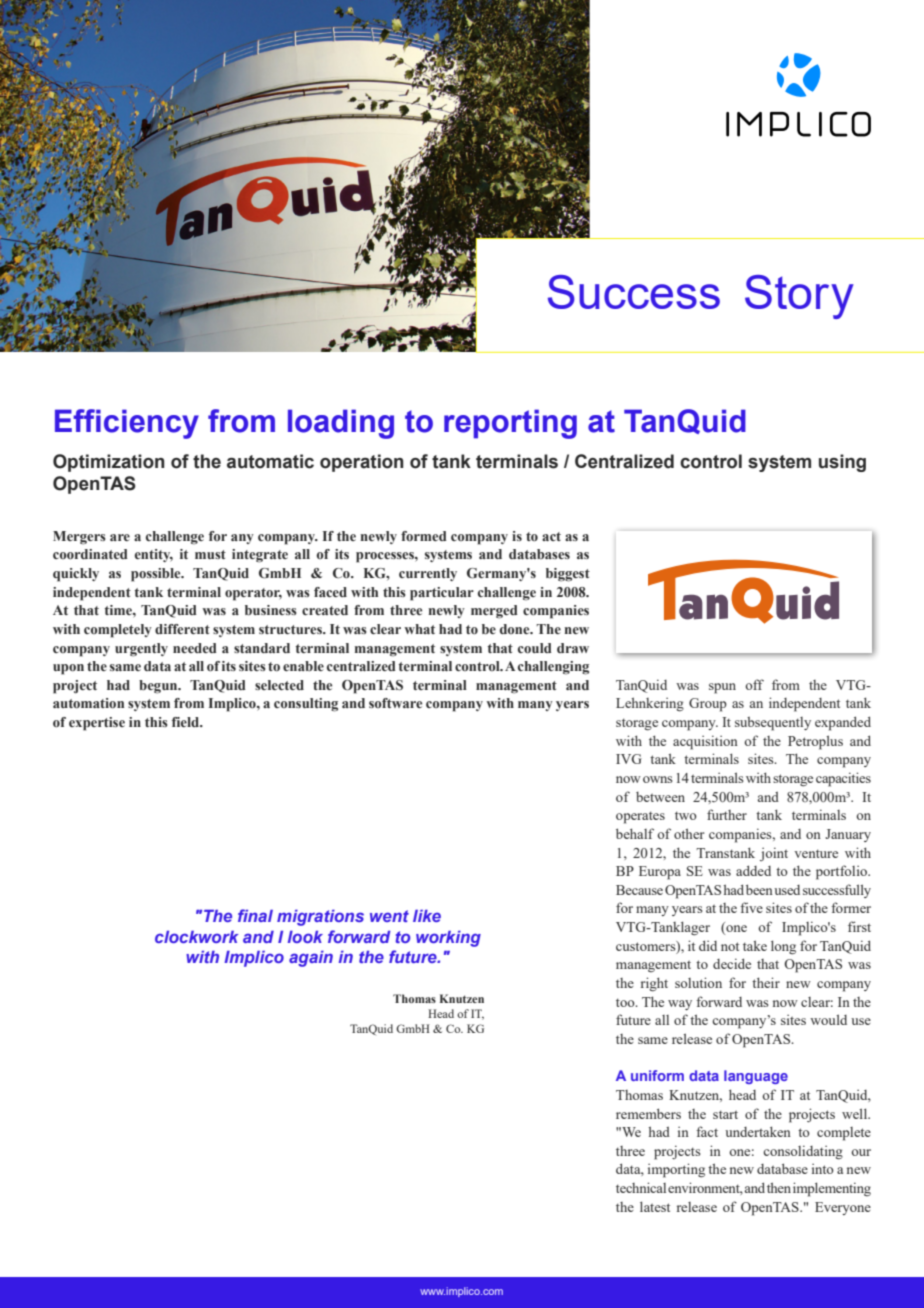 The image size is (924, 1308). What do you see at coordinates (641, 1187) in the image?
I see `technical` at bounding box center [641, 1187].
